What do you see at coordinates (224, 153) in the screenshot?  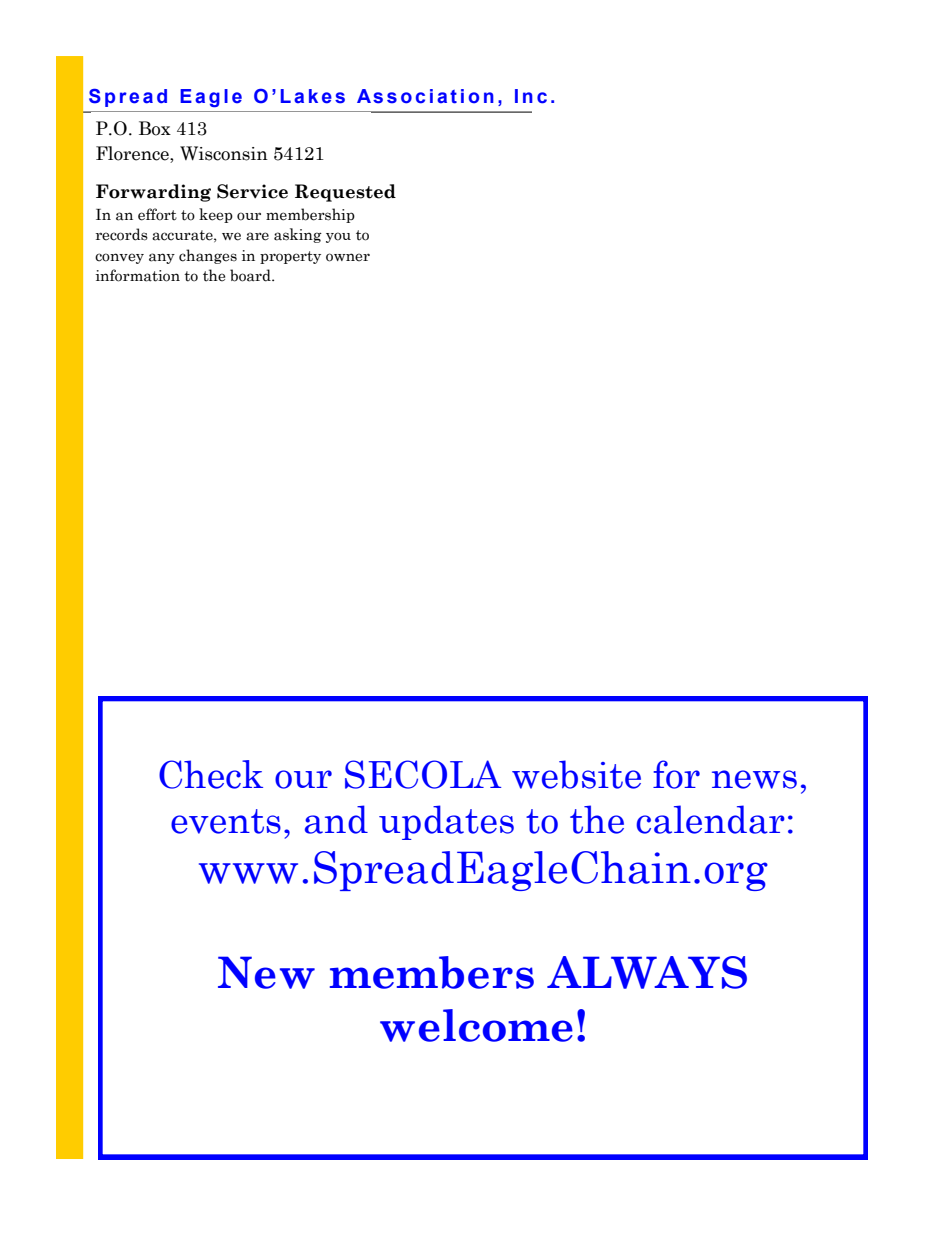 I see `Wisconsin` at bounding box center [224, 153].
